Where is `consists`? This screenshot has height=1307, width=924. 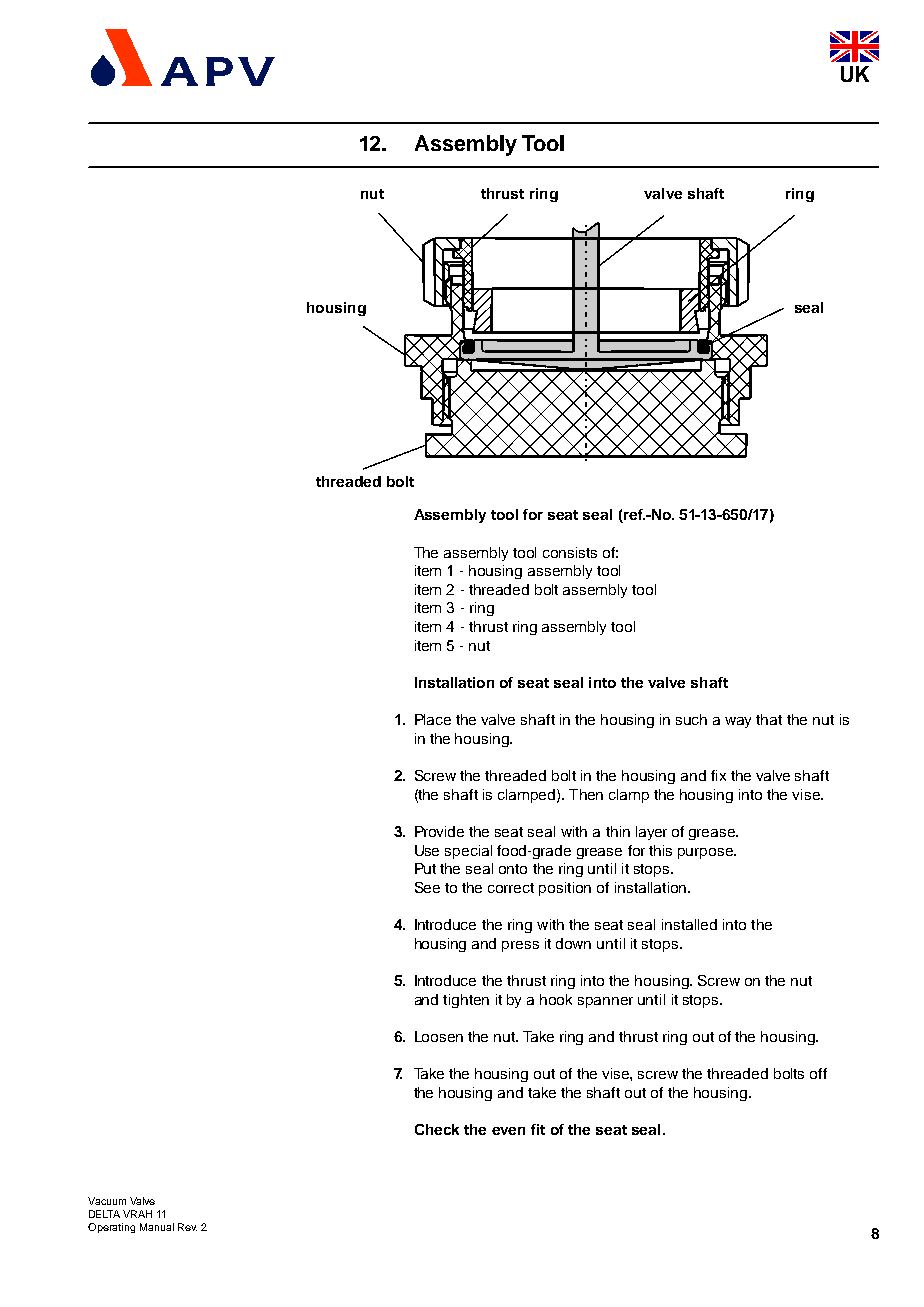
consists is located at coordinates (570, 552).
